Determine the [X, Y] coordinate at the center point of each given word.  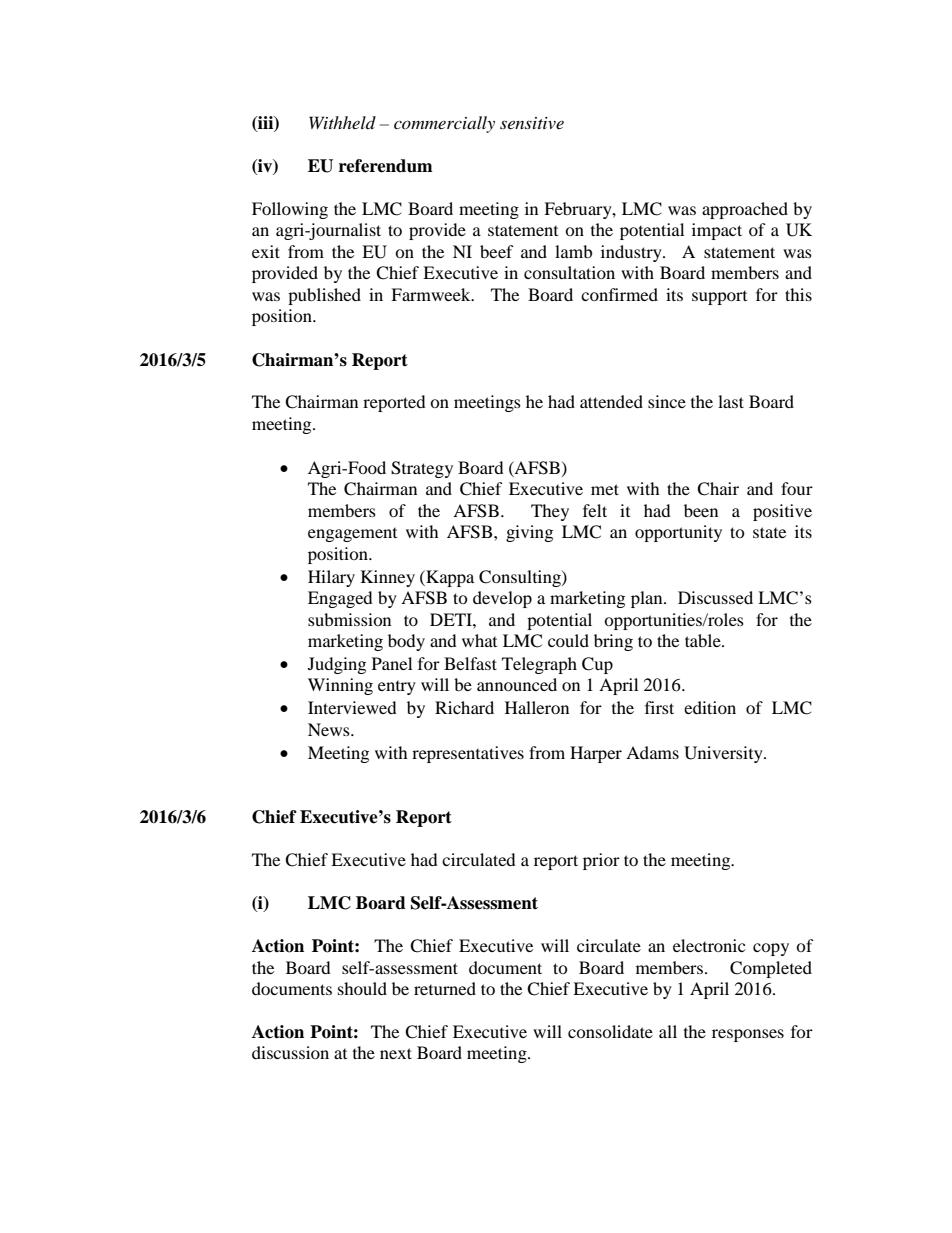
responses [748, 1035]
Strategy [422, 469]
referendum [386, 166]
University [724, 754]
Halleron [537, 707]
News [330, 729]
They [550, 512]
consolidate [610, 1031]
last [731, 401]
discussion [290, 1052]
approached [745, 210]
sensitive [532, 123]
